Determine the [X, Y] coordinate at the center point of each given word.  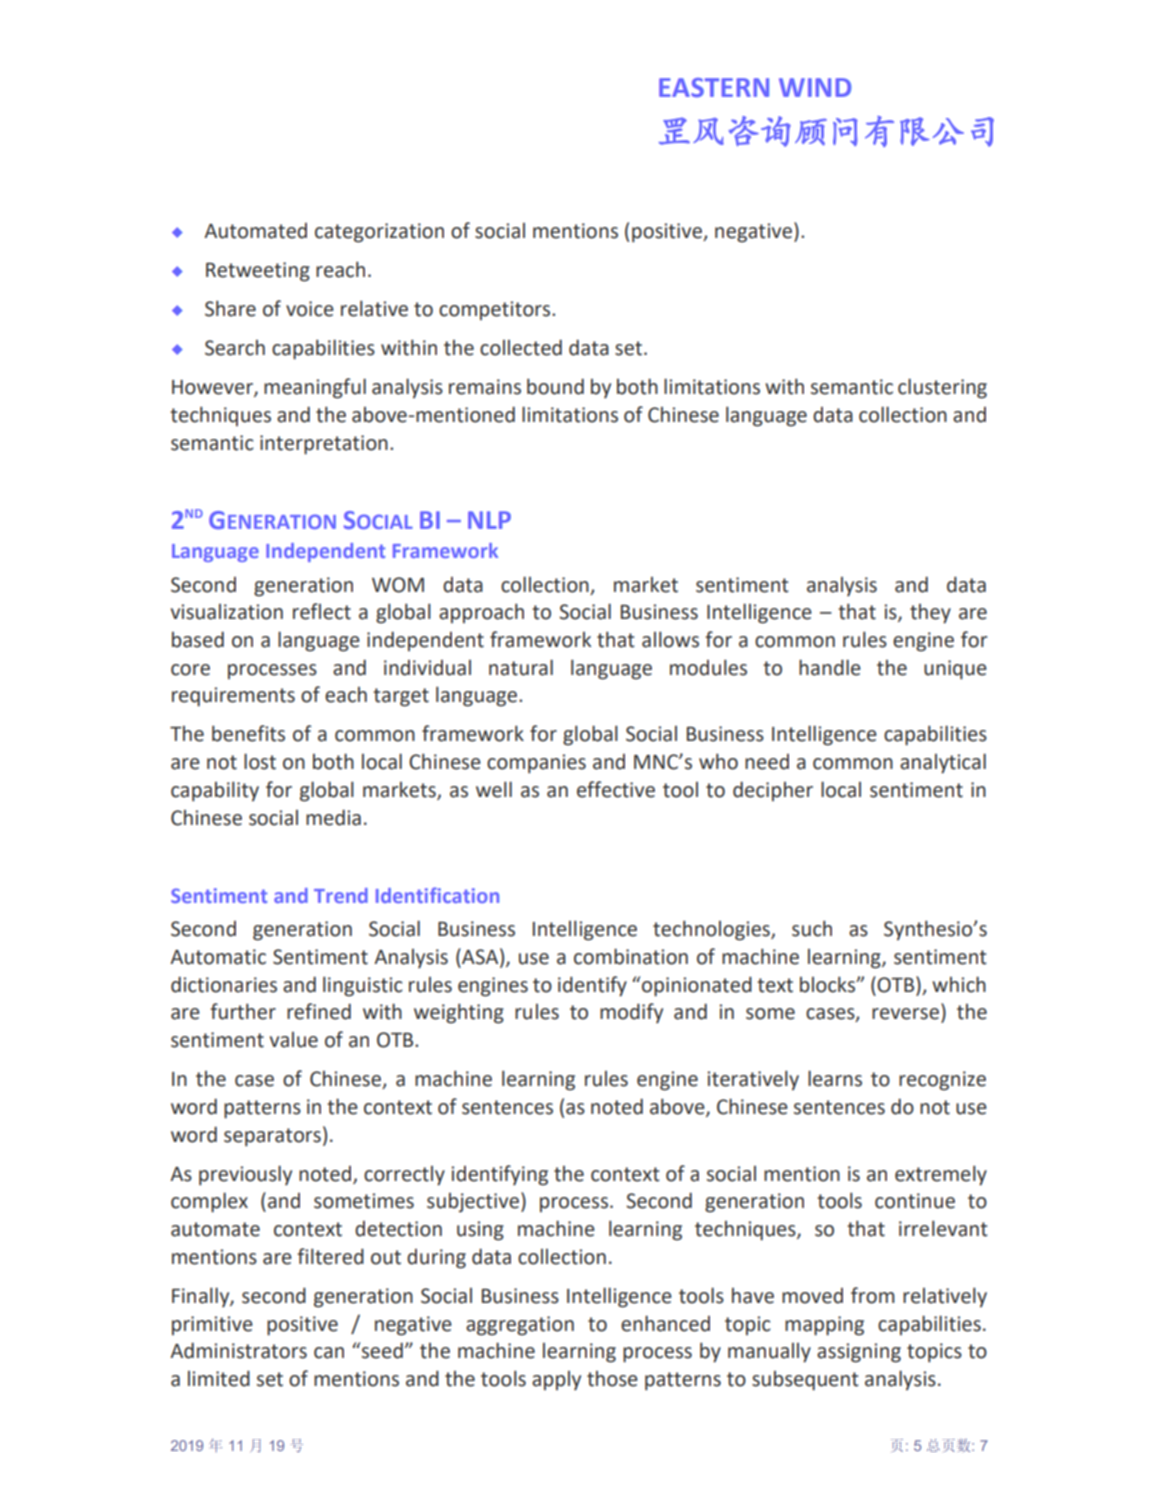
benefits [248, 733]
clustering [942, 388]
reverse [905, 1014]
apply [556, 1381]
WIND [815, 87]
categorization [379, 233]
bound [555, 386]
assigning [859, 1353]
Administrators [238, 1350]
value [294, 1040]
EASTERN [714, 88]
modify [631, 1013]
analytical [943, 763]
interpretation [324, 445]
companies [536, 764]
